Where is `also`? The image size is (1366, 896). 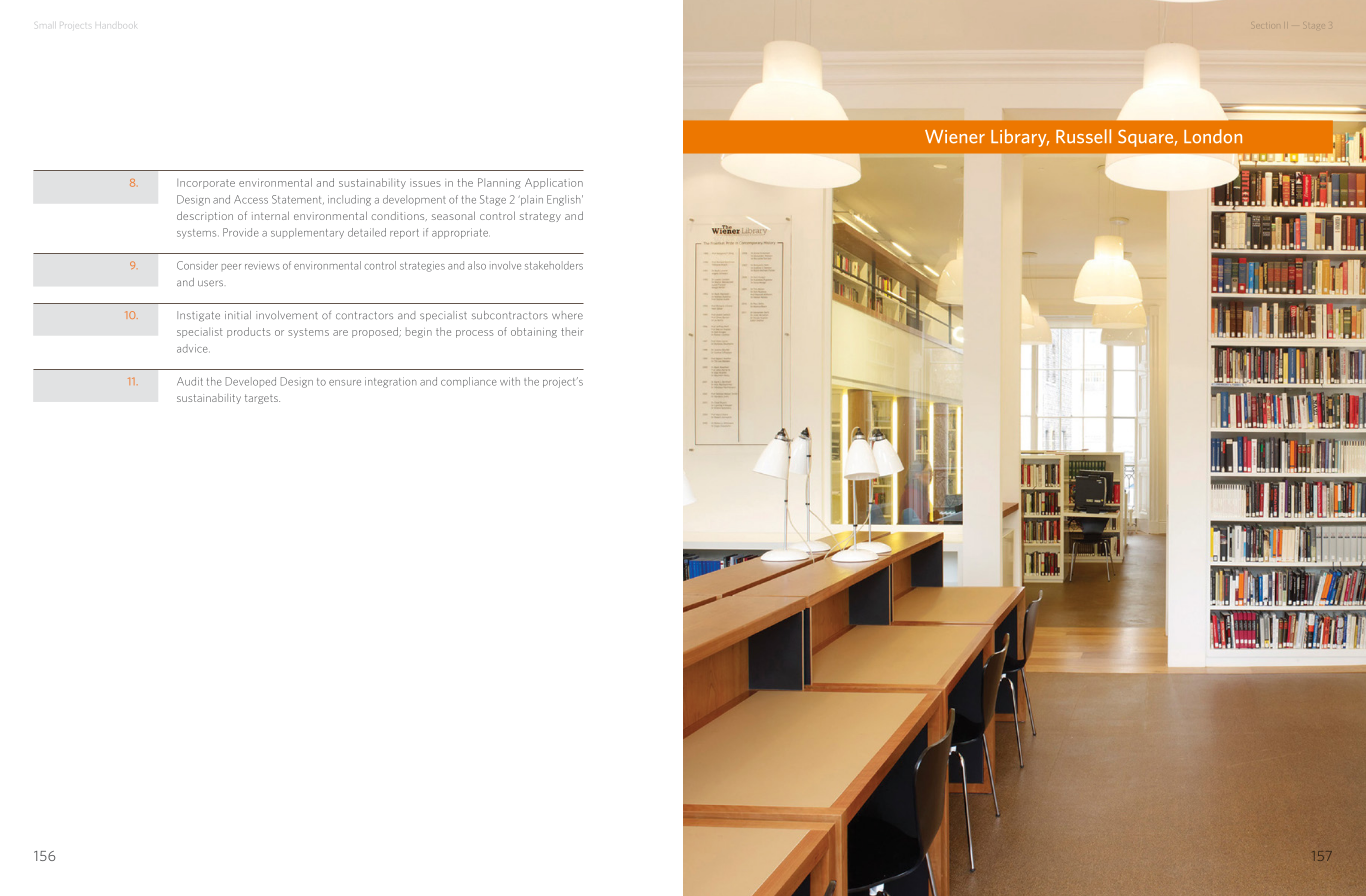
also is located at coordinates (477, 265).
